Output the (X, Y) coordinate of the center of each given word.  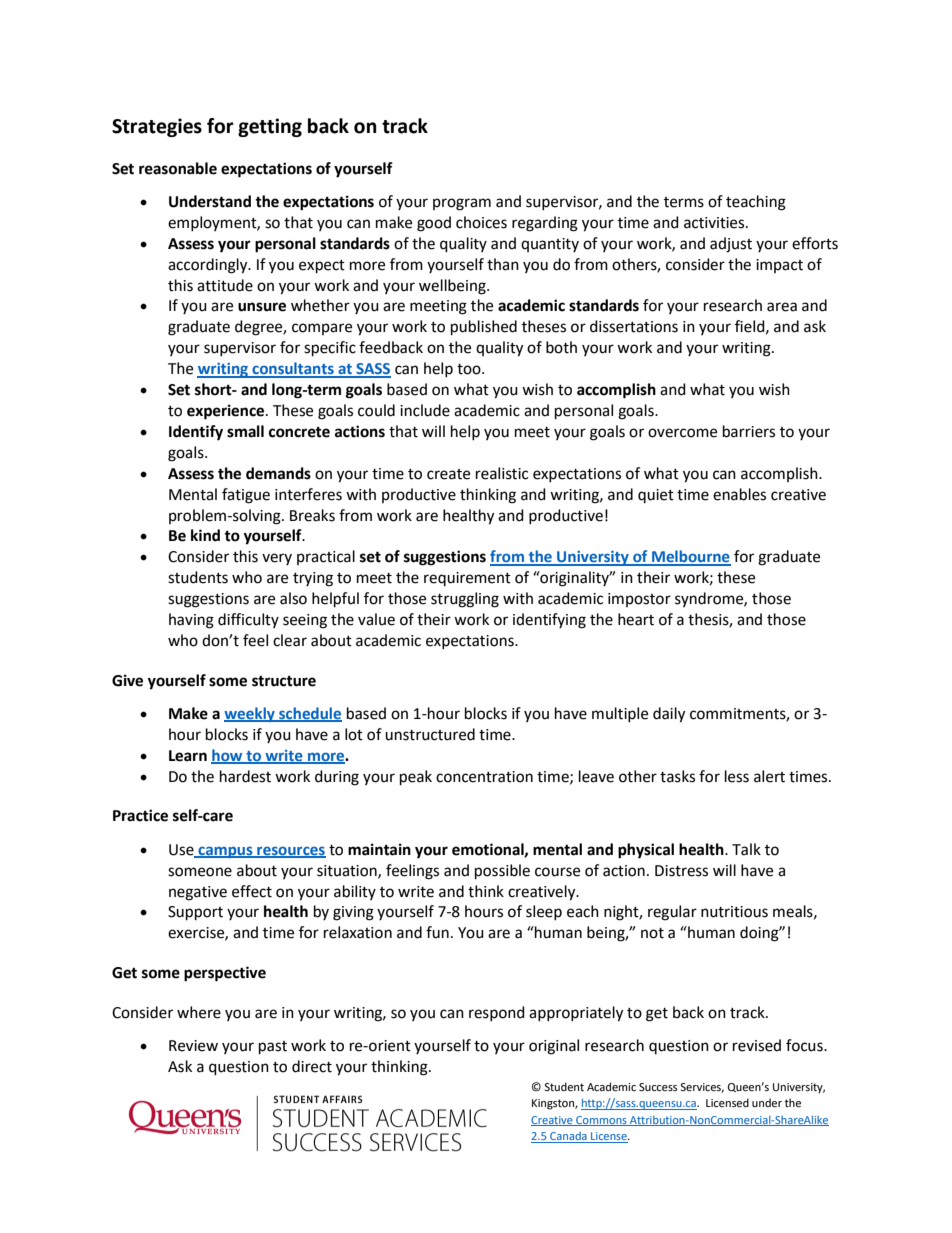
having (191, 621)
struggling (465, 600)
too (470, 369)
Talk (746, 849)
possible (502, 872)
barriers (749, 431)
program (462, 204)
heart (636, 619)
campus (225, 852)
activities (715, 223)
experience (227, 412)
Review (193, 1046)
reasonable (178, 168)
